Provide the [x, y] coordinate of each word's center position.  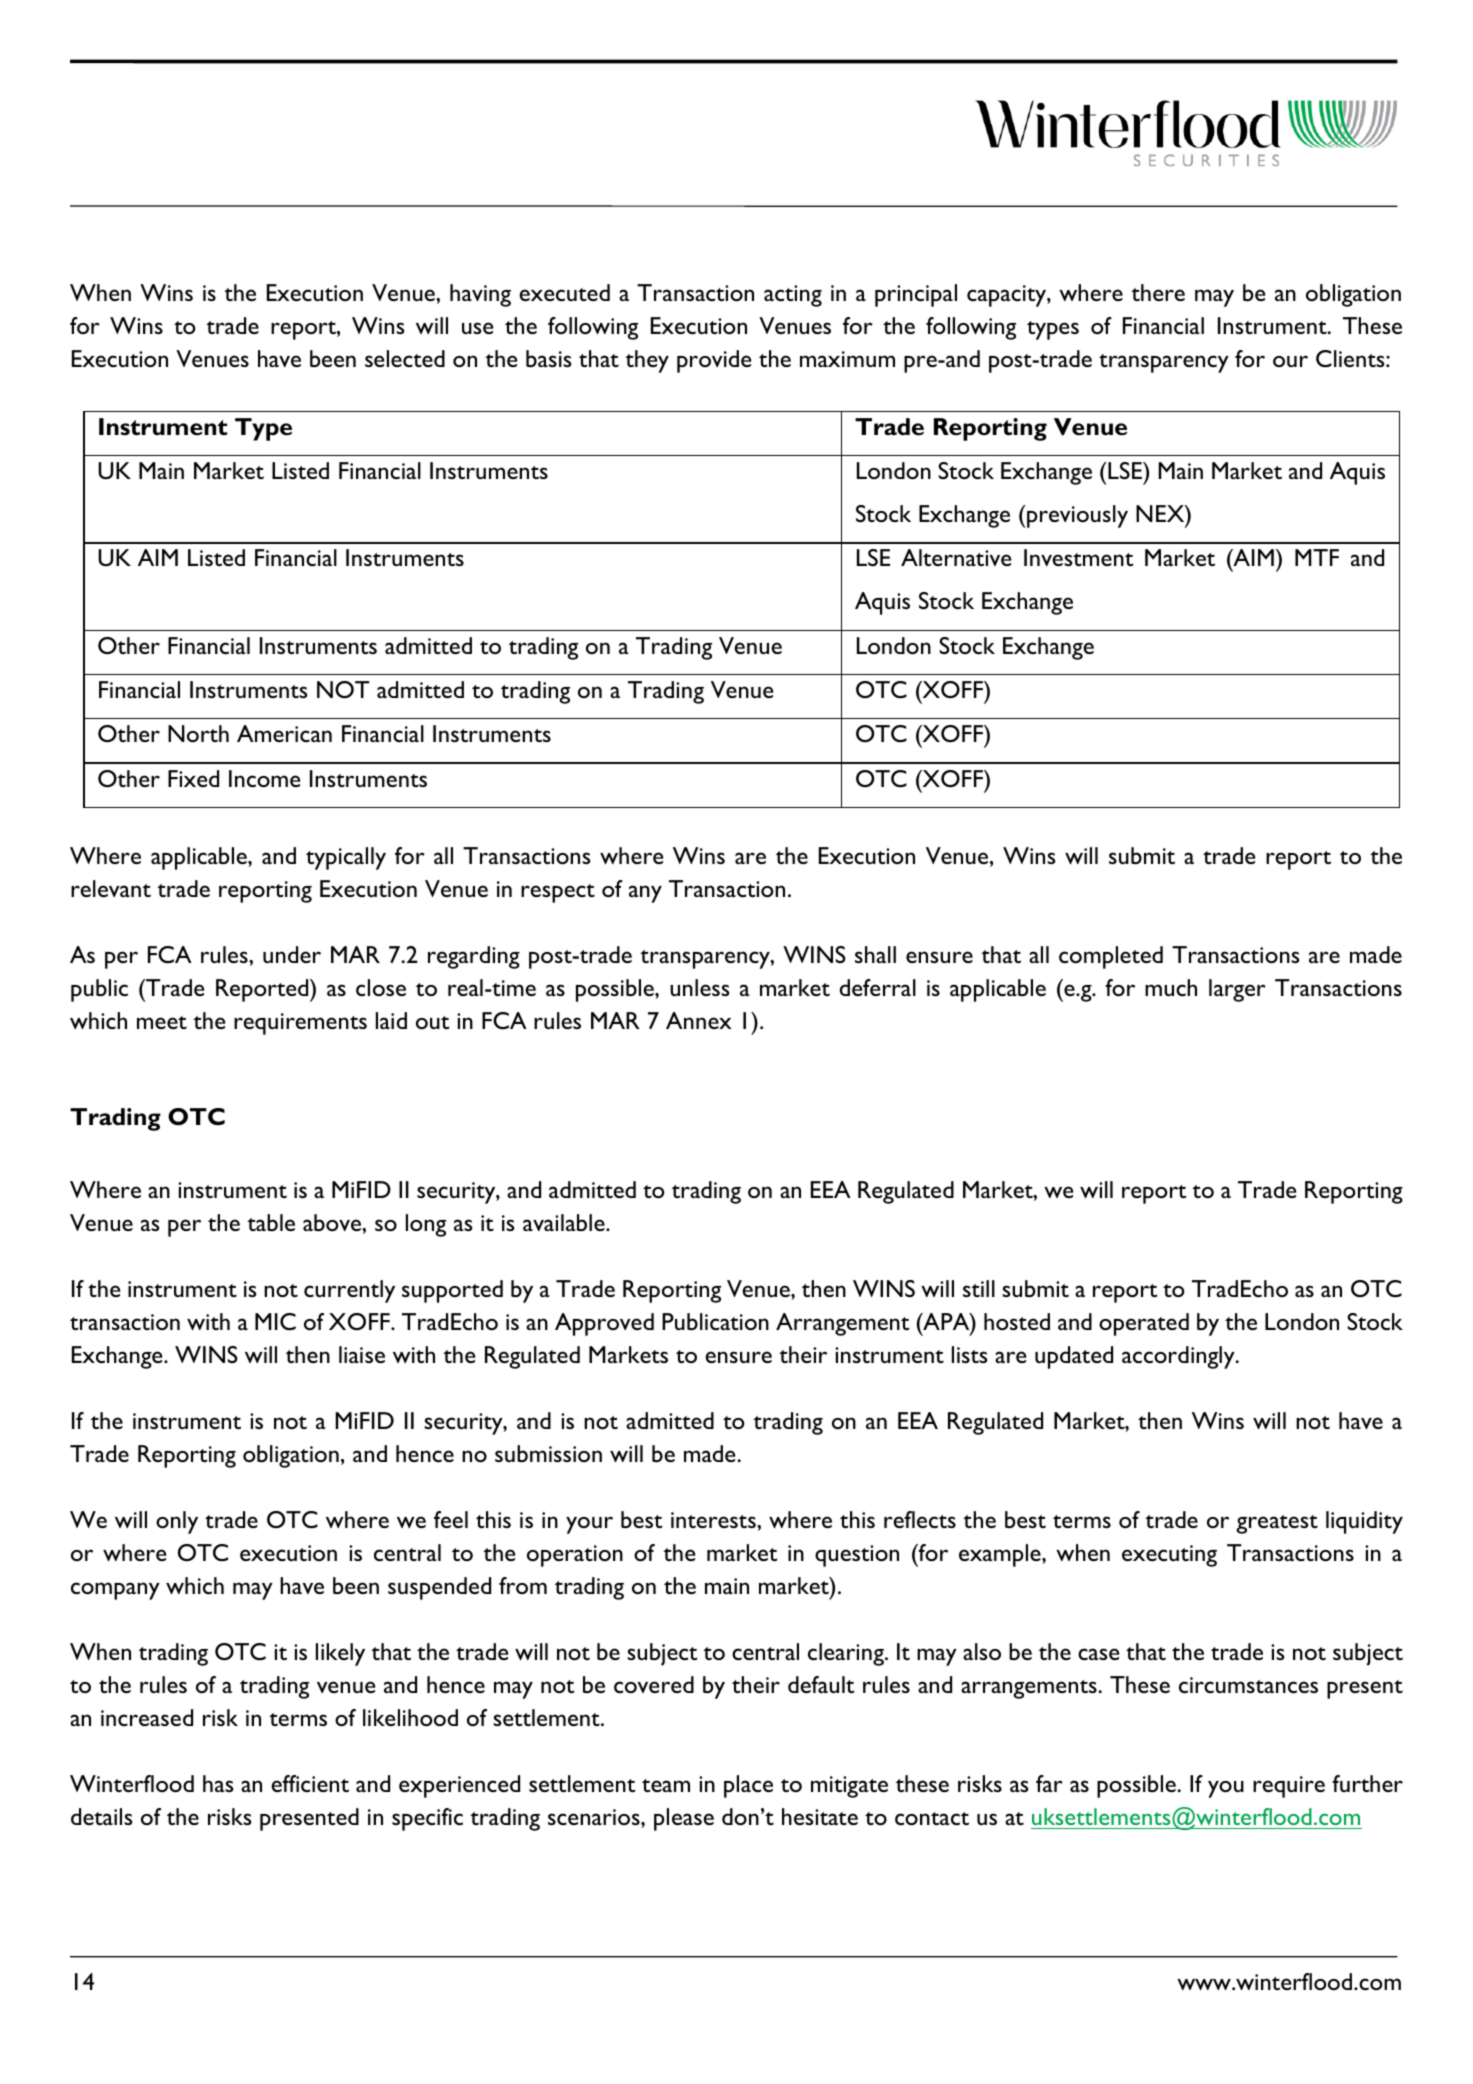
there [1158, 292]
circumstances [1248, 1685]
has [218, 1783]
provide [714, 361]
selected [405, 358]
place [748, 1786]
